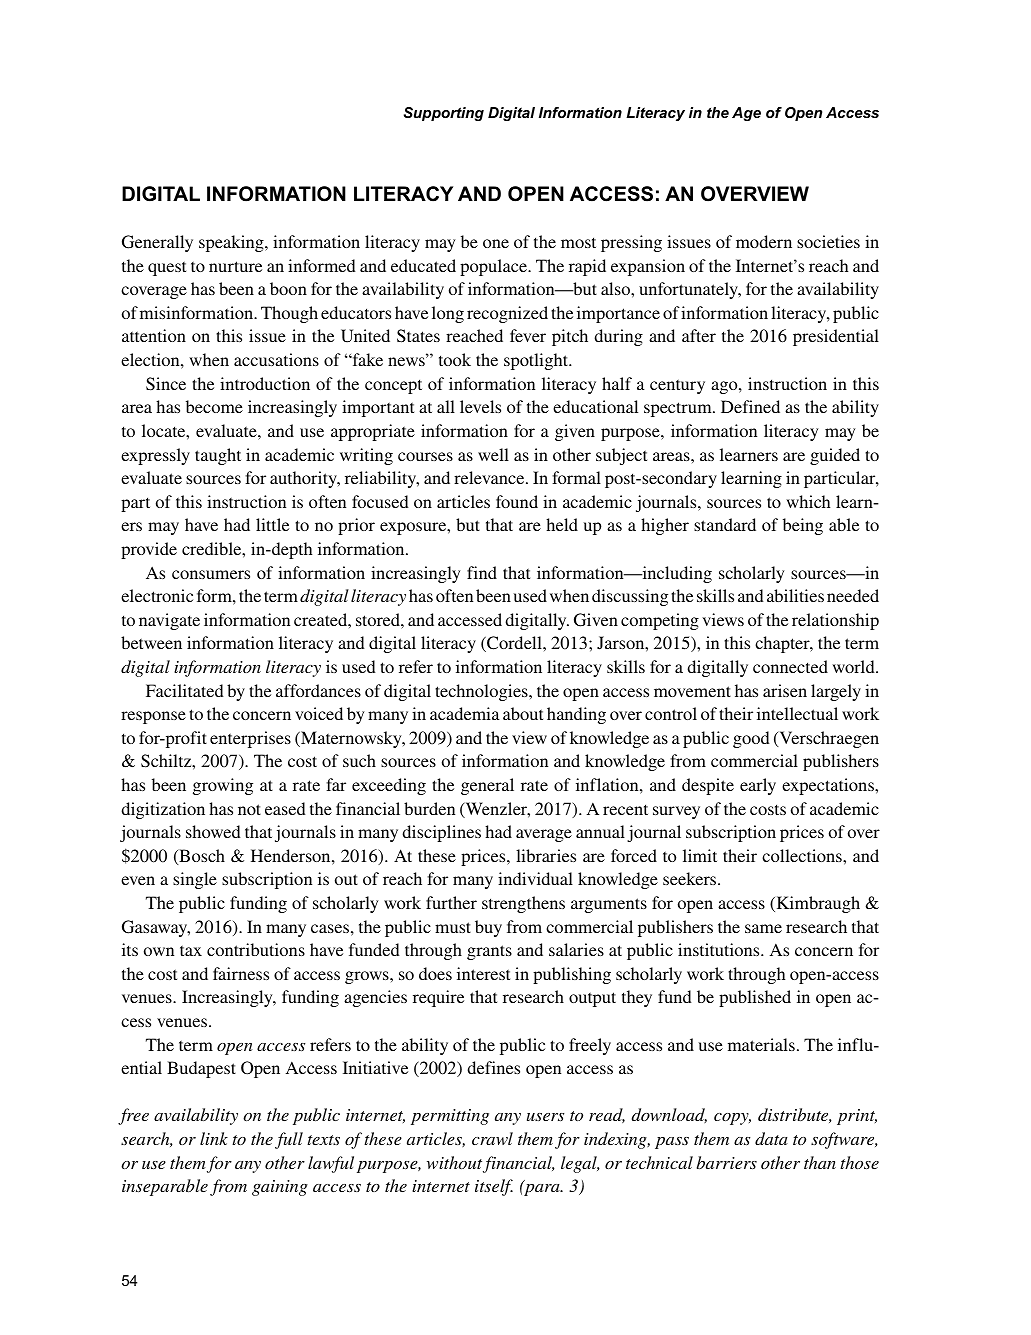 The image size is (1031, 1335). What do you see at coordinates (218, 456) in the screenshot?
I see `taught` at bounding box center [218, 456].
